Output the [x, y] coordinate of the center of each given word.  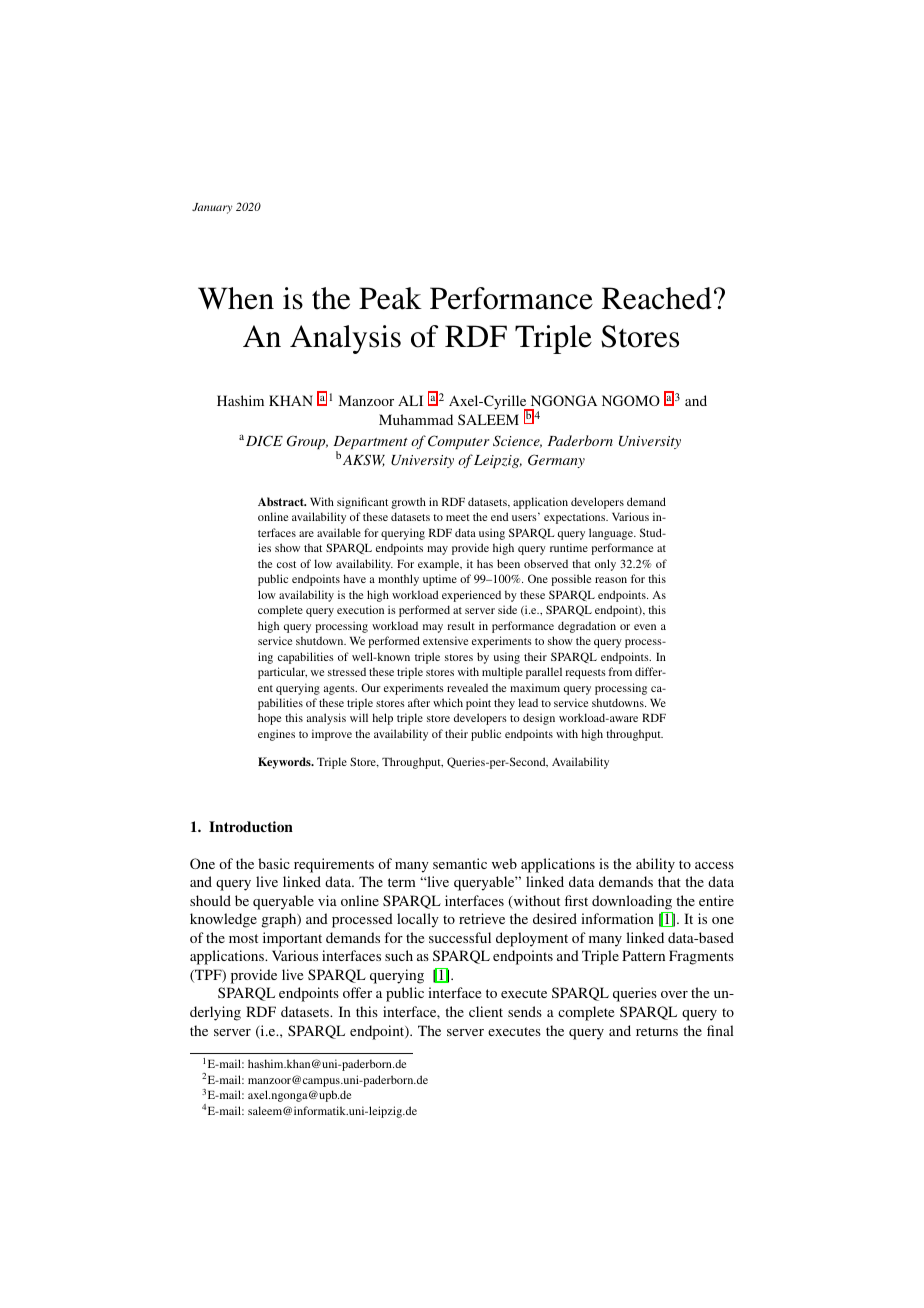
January [212, 208]
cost [286, 564]
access [714, 865]
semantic [460, 863]
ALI [410, 400]
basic [274, 863]
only [605, 565]
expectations [576, 518]
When [236, 298]
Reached [657, 298]
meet [458, 517]
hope [269, 719]
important [292, 939]
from [620, 671]
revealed [467, 687]
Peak [390, 298]
